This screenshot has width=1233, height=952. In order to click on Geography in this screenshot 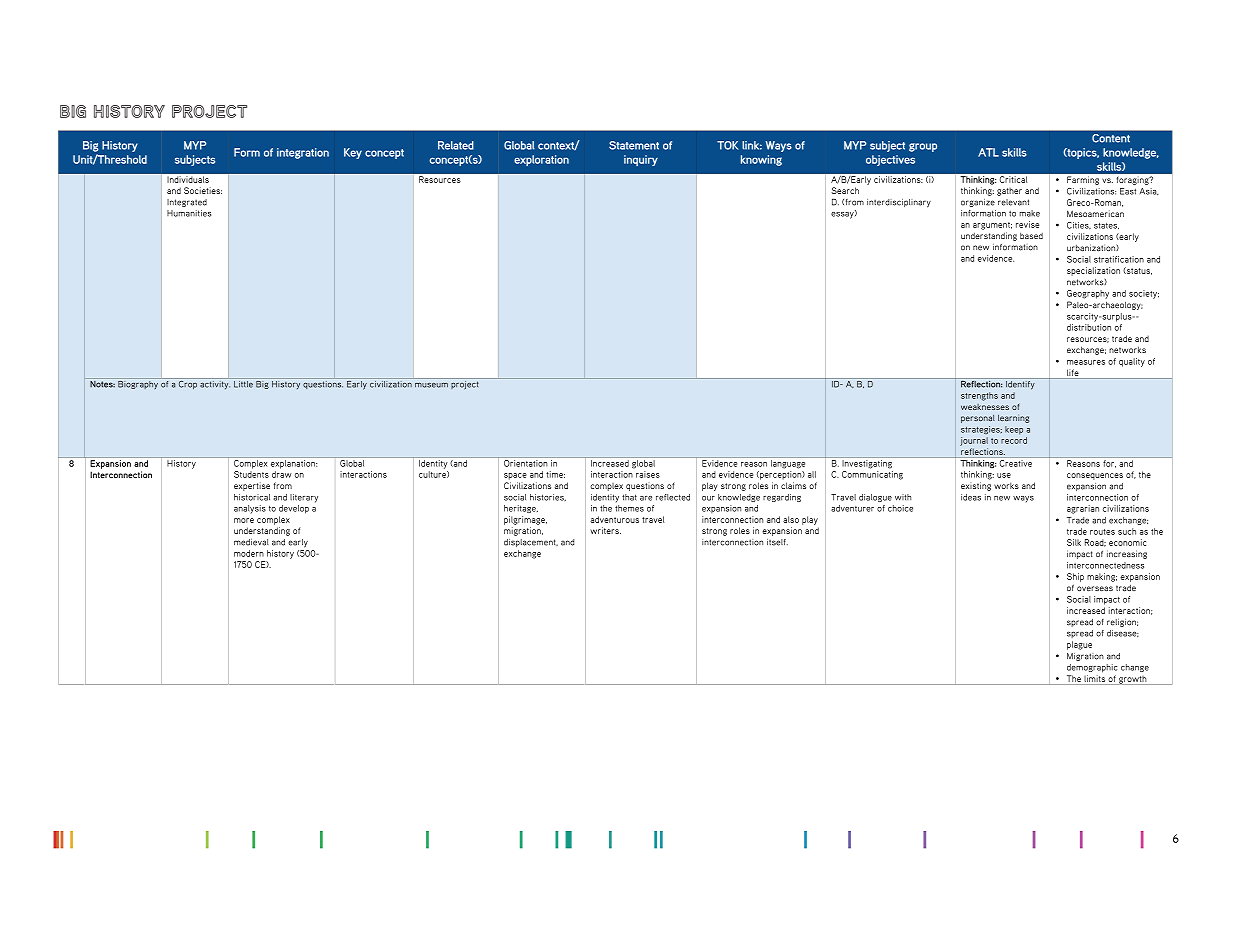, I will do `click(1088, 294)`.
